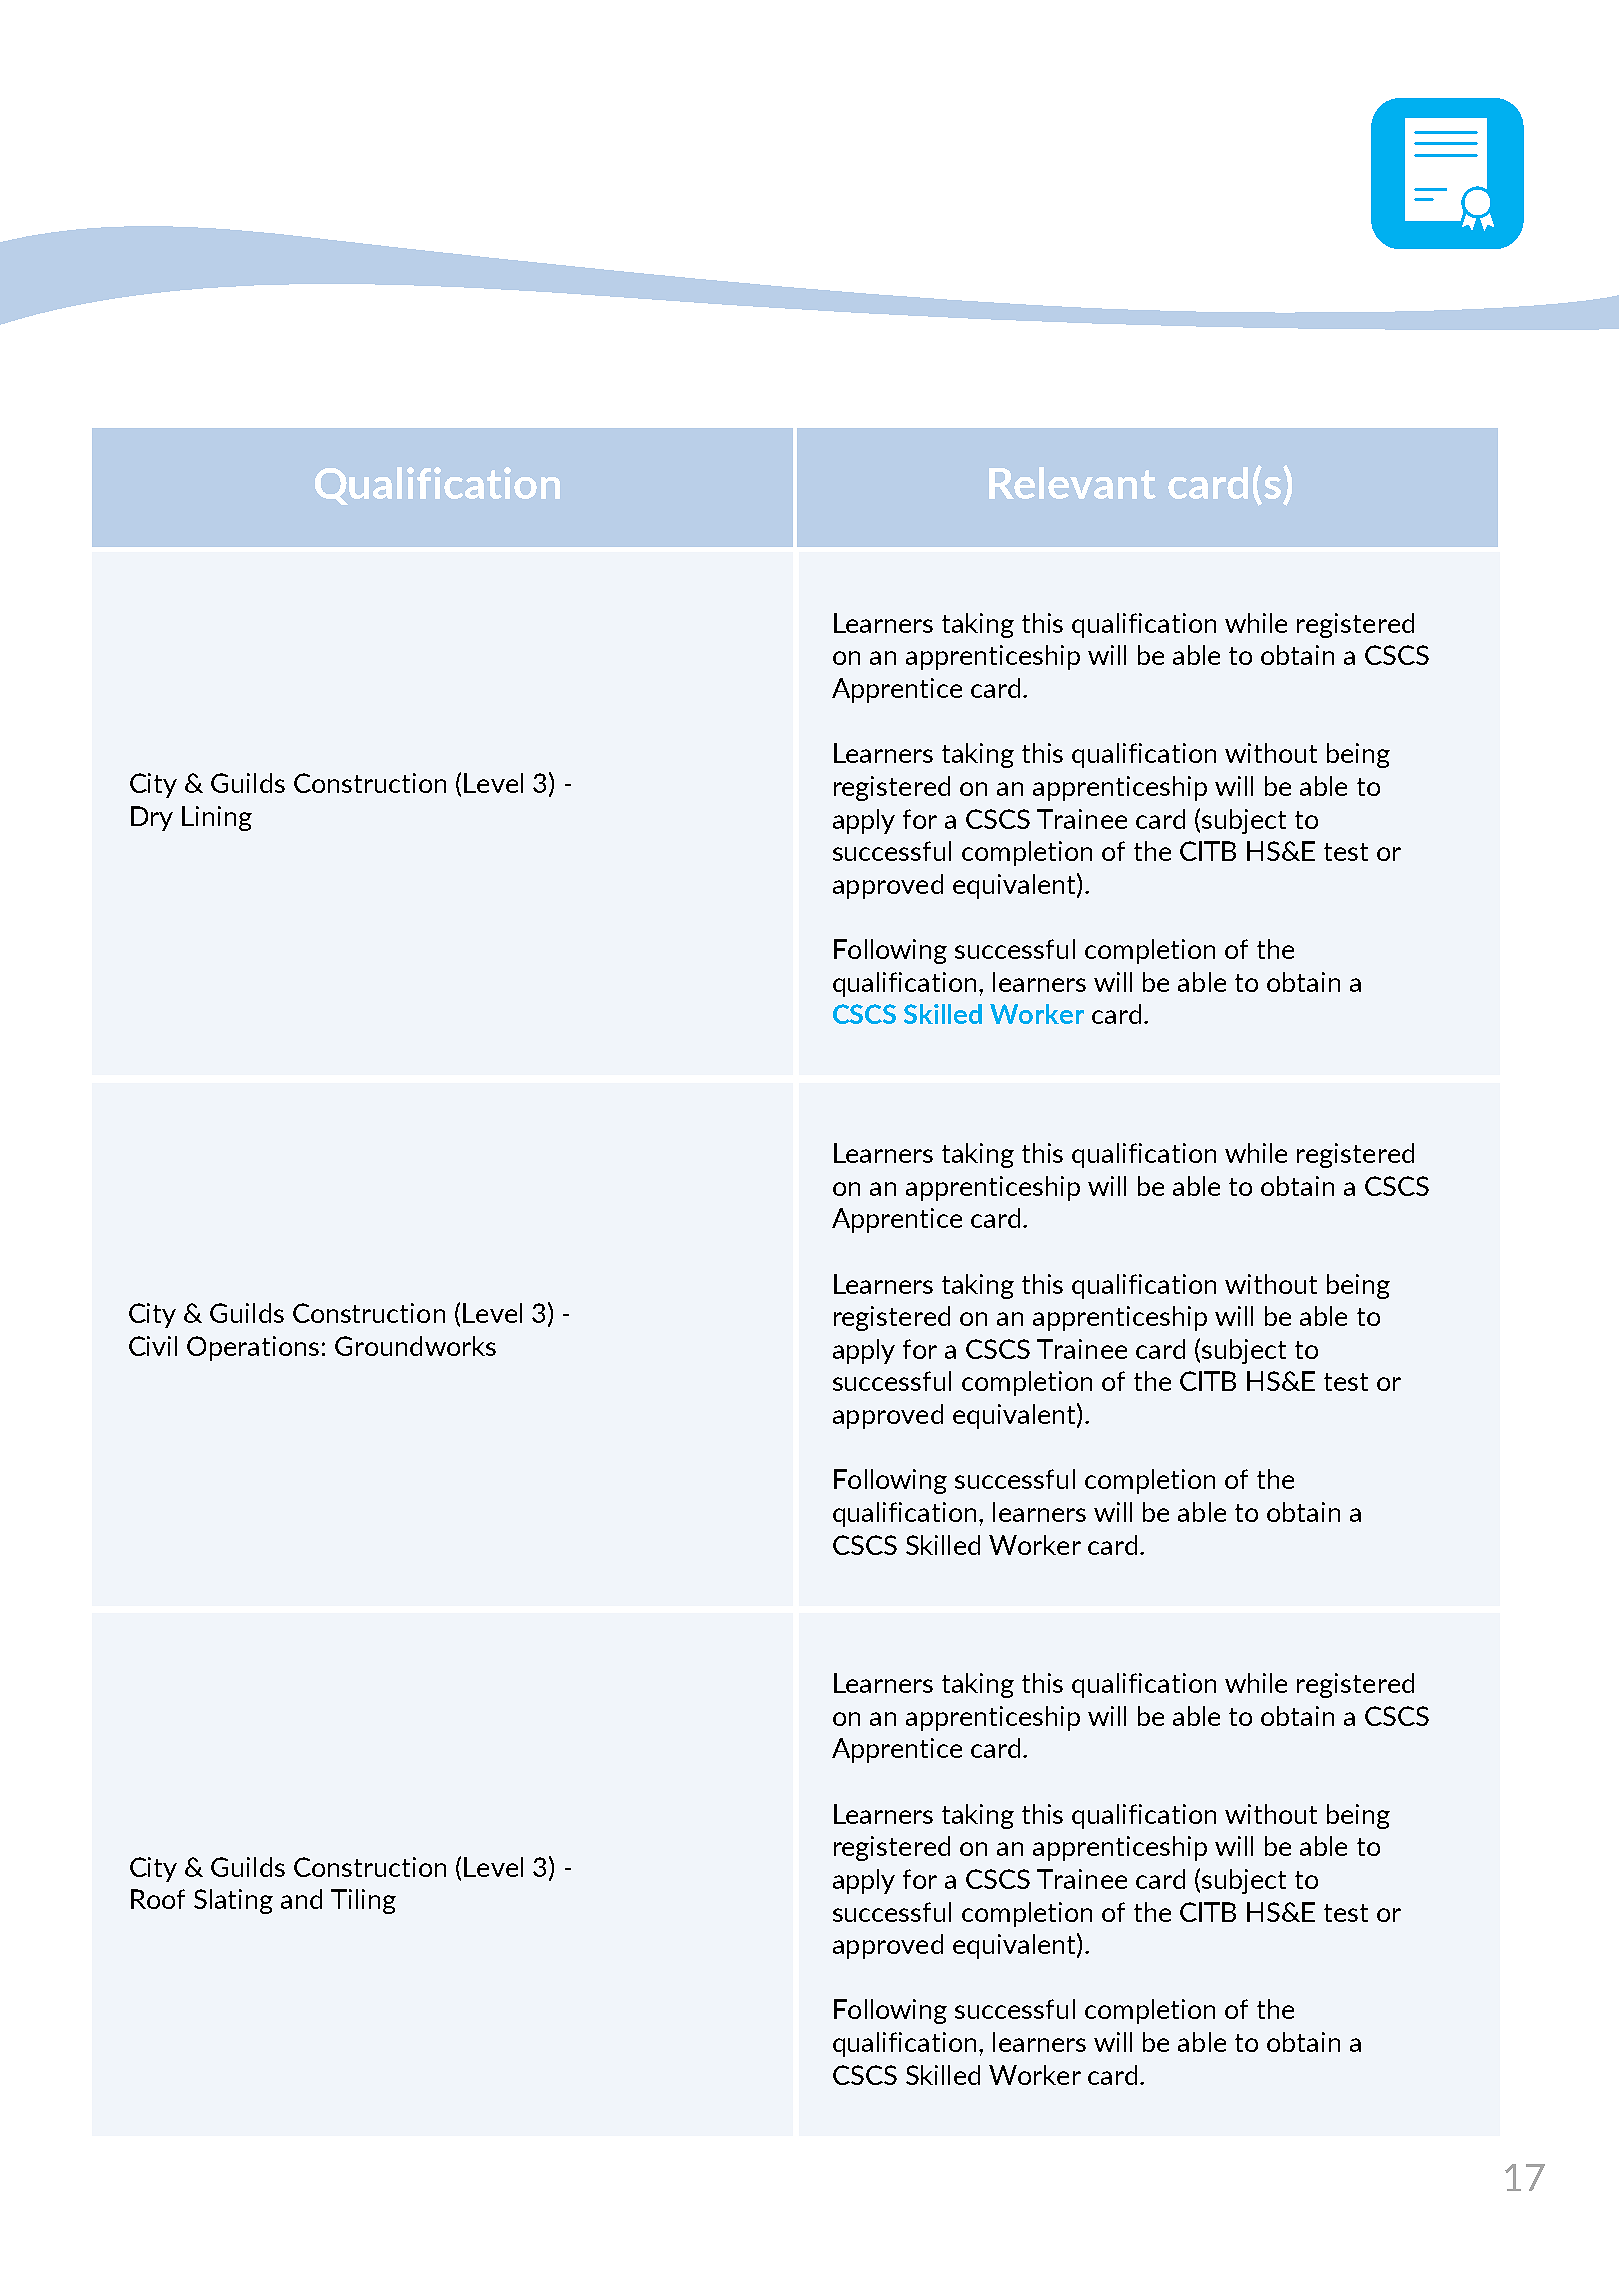 The width and height of the screenshot is (1619, 2289). What do you see at coordinates (158, 1899) in the screenshot?
I see `Roof` at bounding box center [158, 1899].
